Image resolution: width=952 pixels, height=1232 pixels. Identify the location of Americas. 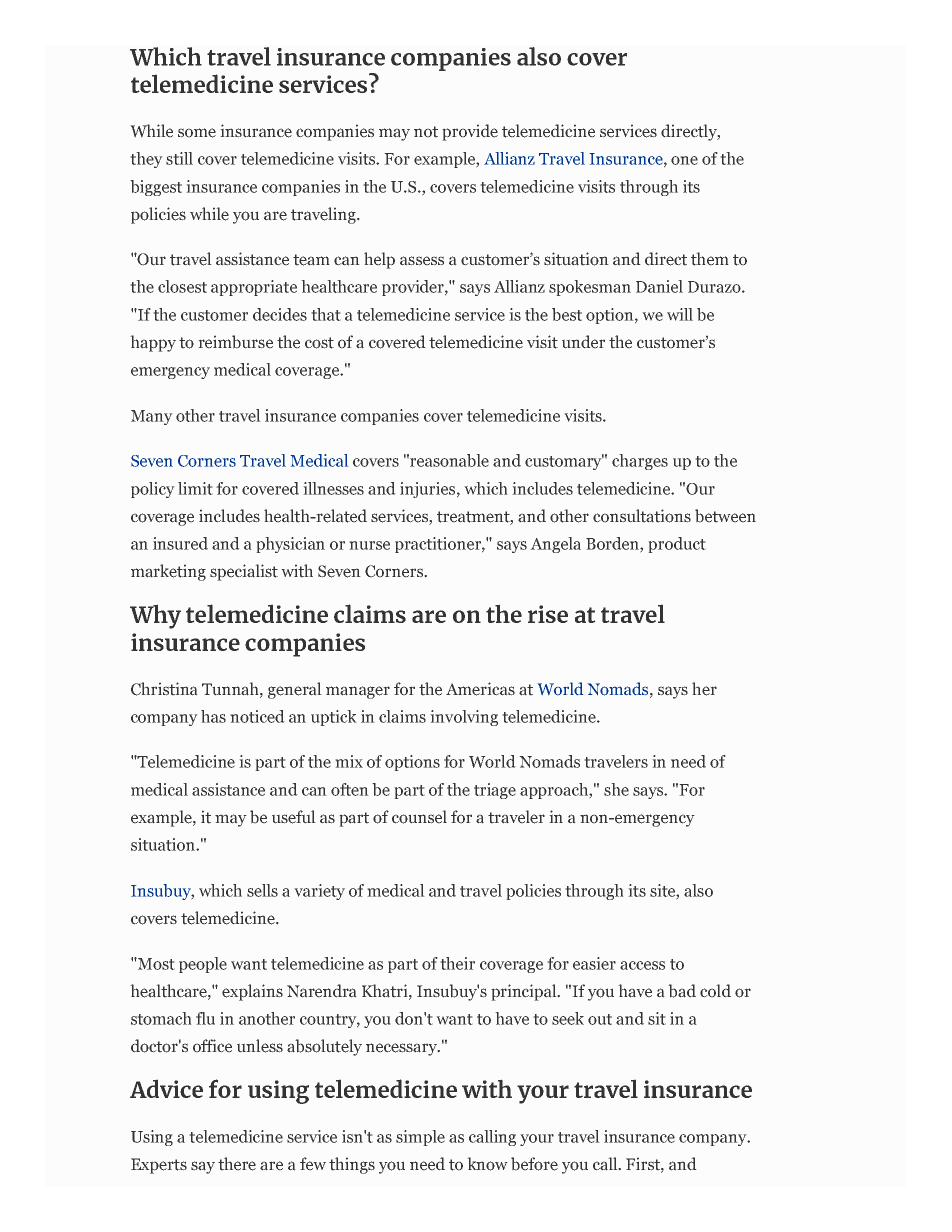
(480, 689).
